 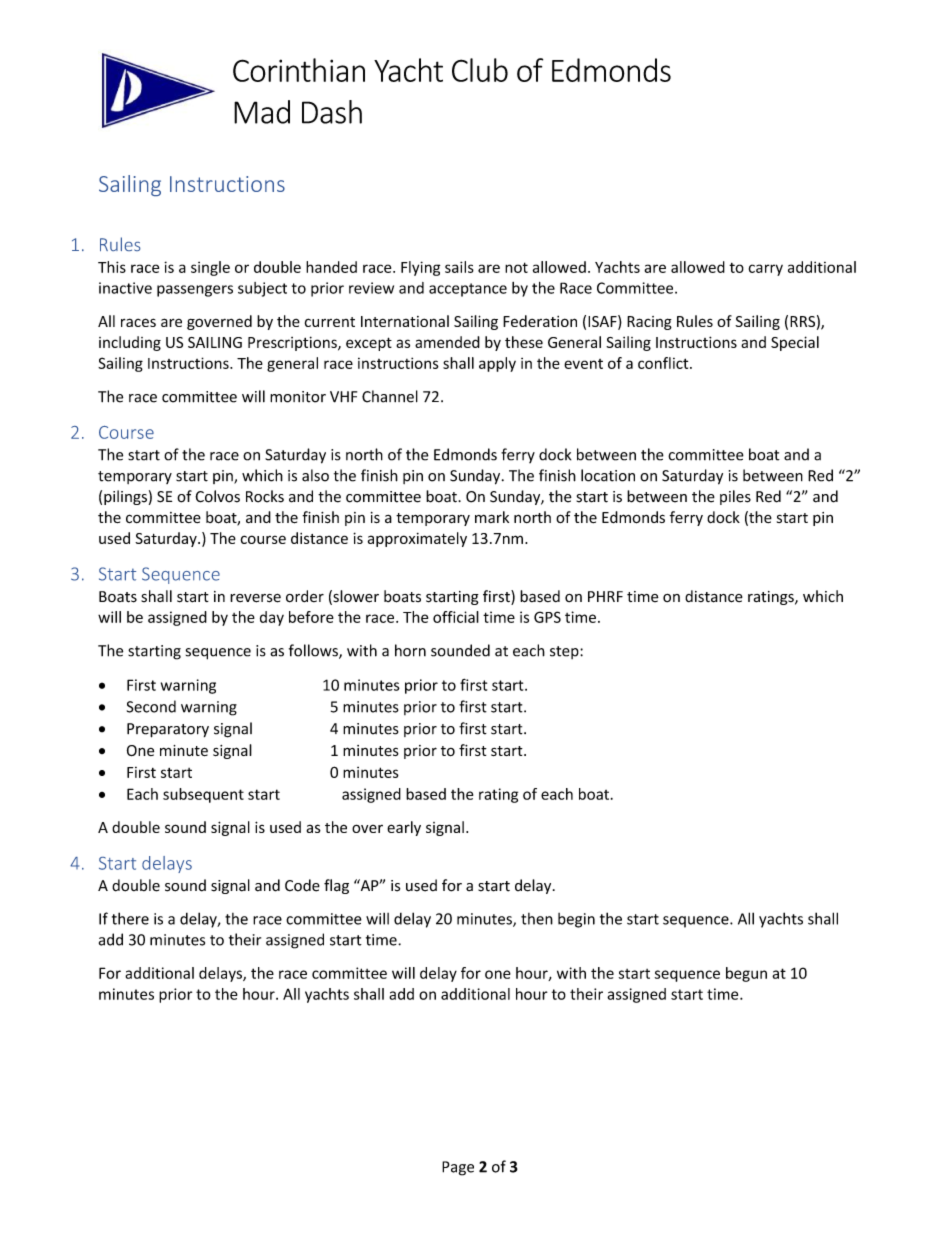 What do you see at coordinates (480, 70) in the image?
I see `Club` at bounding box center [480, 70].
